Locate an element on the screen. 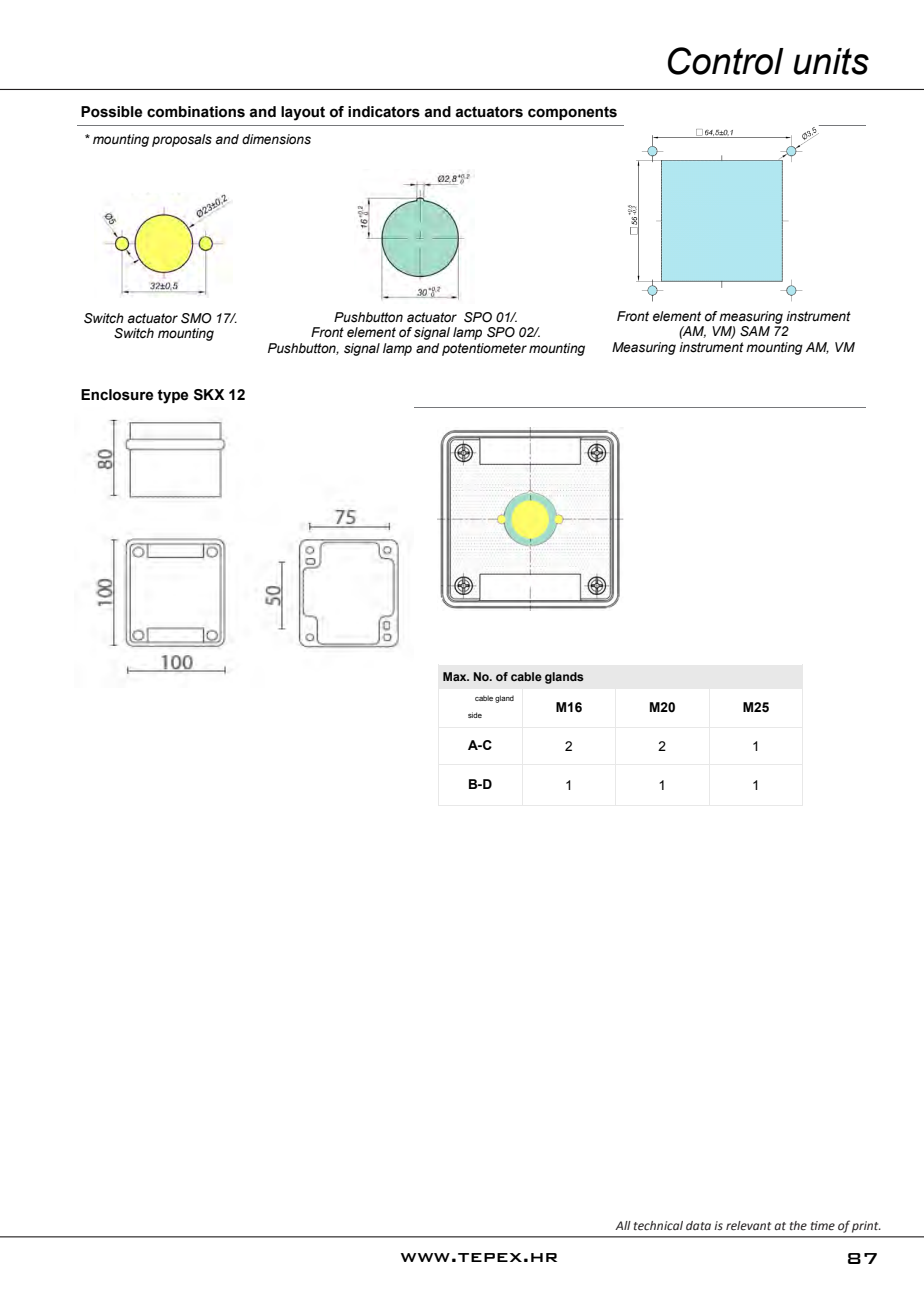  SAM is located at coordinates (755, 331).
